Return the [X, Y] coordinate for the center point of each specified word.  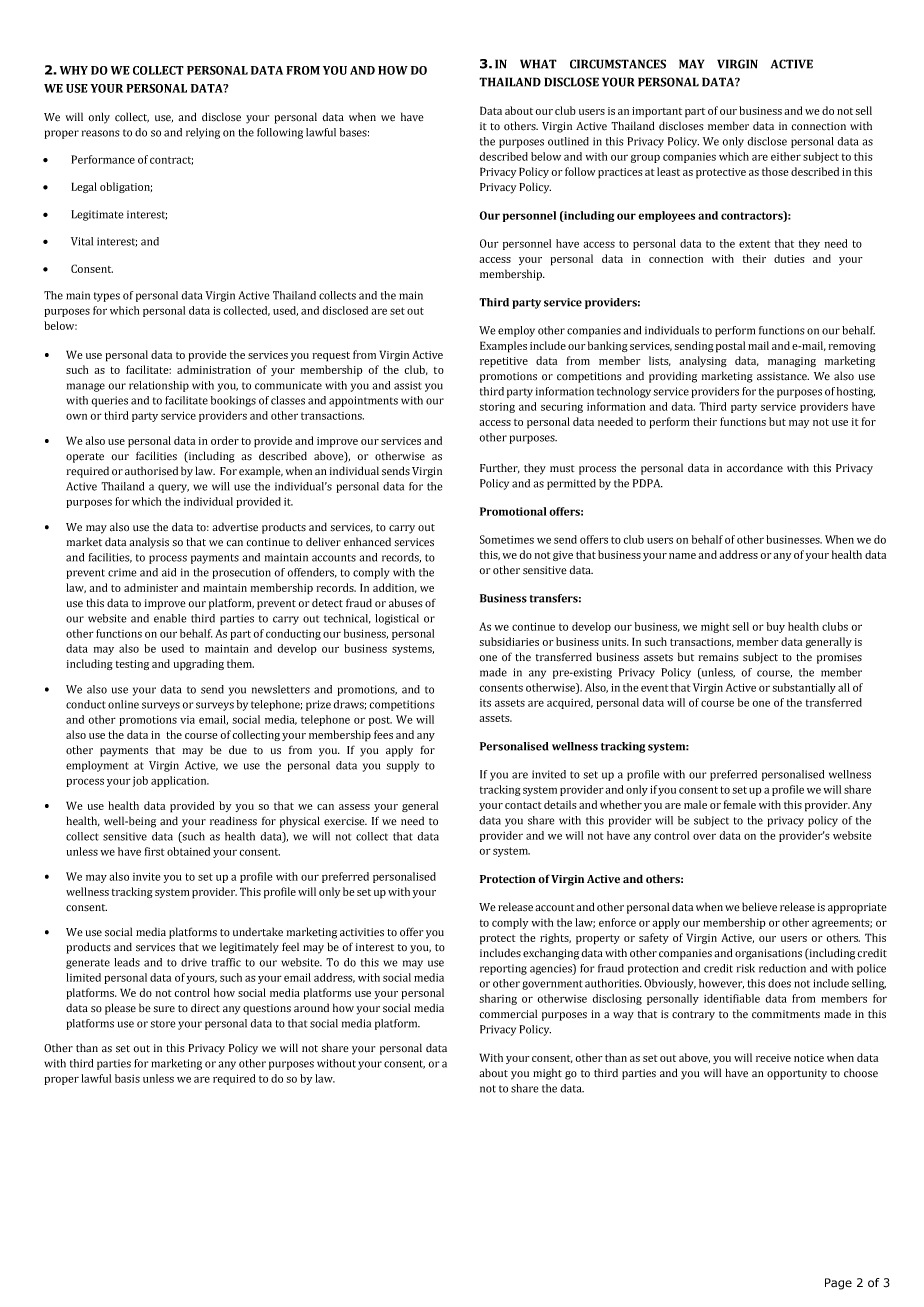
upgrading [199, 665]
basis [127, 1078]
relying [203, 133]
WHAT [538, 64]
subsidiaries [509, 641]
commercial [508, 1014]
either [786, 156]
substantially [804, 688]
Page [838, 1284]
